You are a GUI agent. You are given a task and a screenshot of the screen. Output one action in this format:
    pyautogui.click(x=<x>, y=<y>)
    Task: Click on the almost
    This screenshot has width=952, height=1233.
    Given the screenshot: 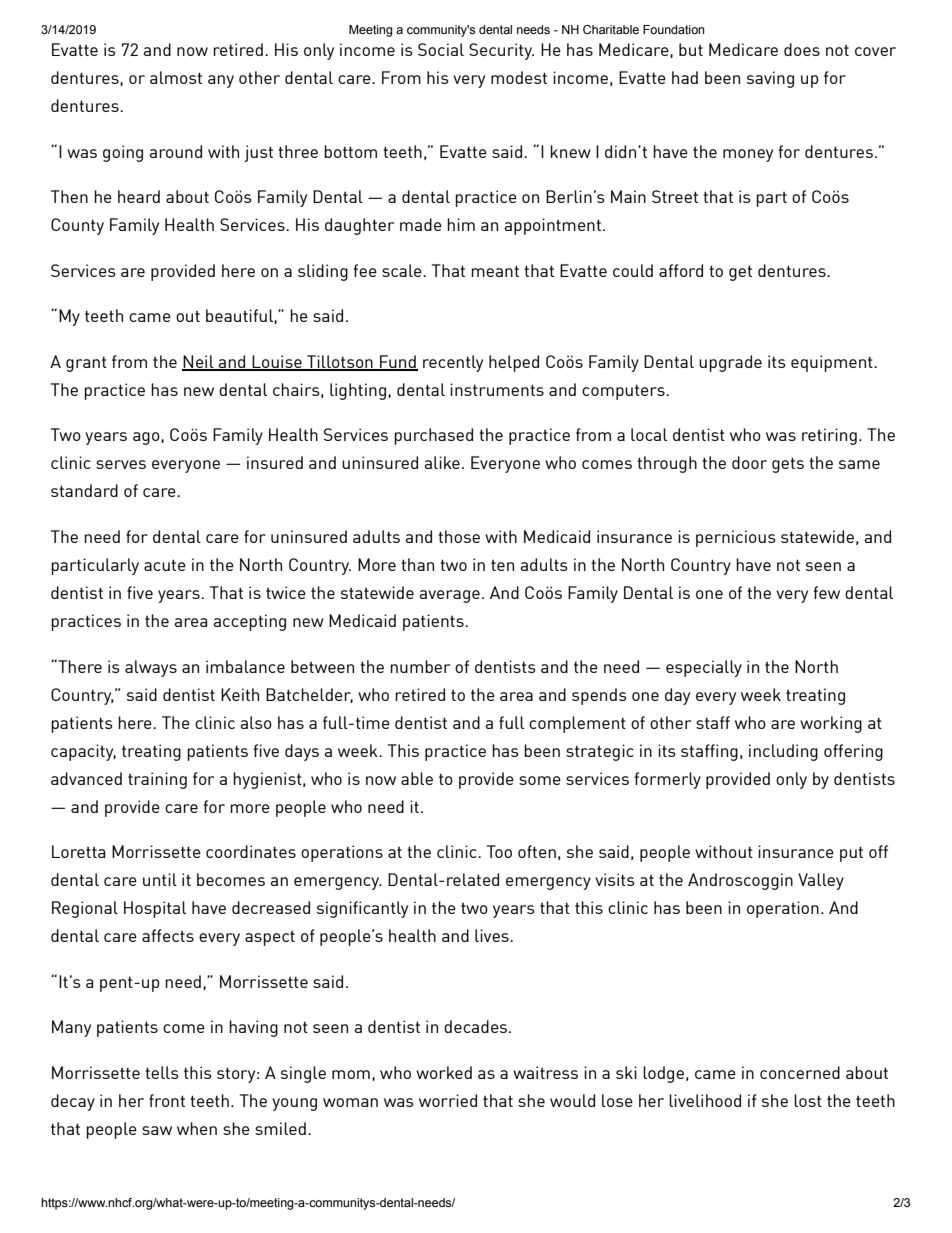 What is the action you would take?
    pyautogui.click(x=176, y=77)
